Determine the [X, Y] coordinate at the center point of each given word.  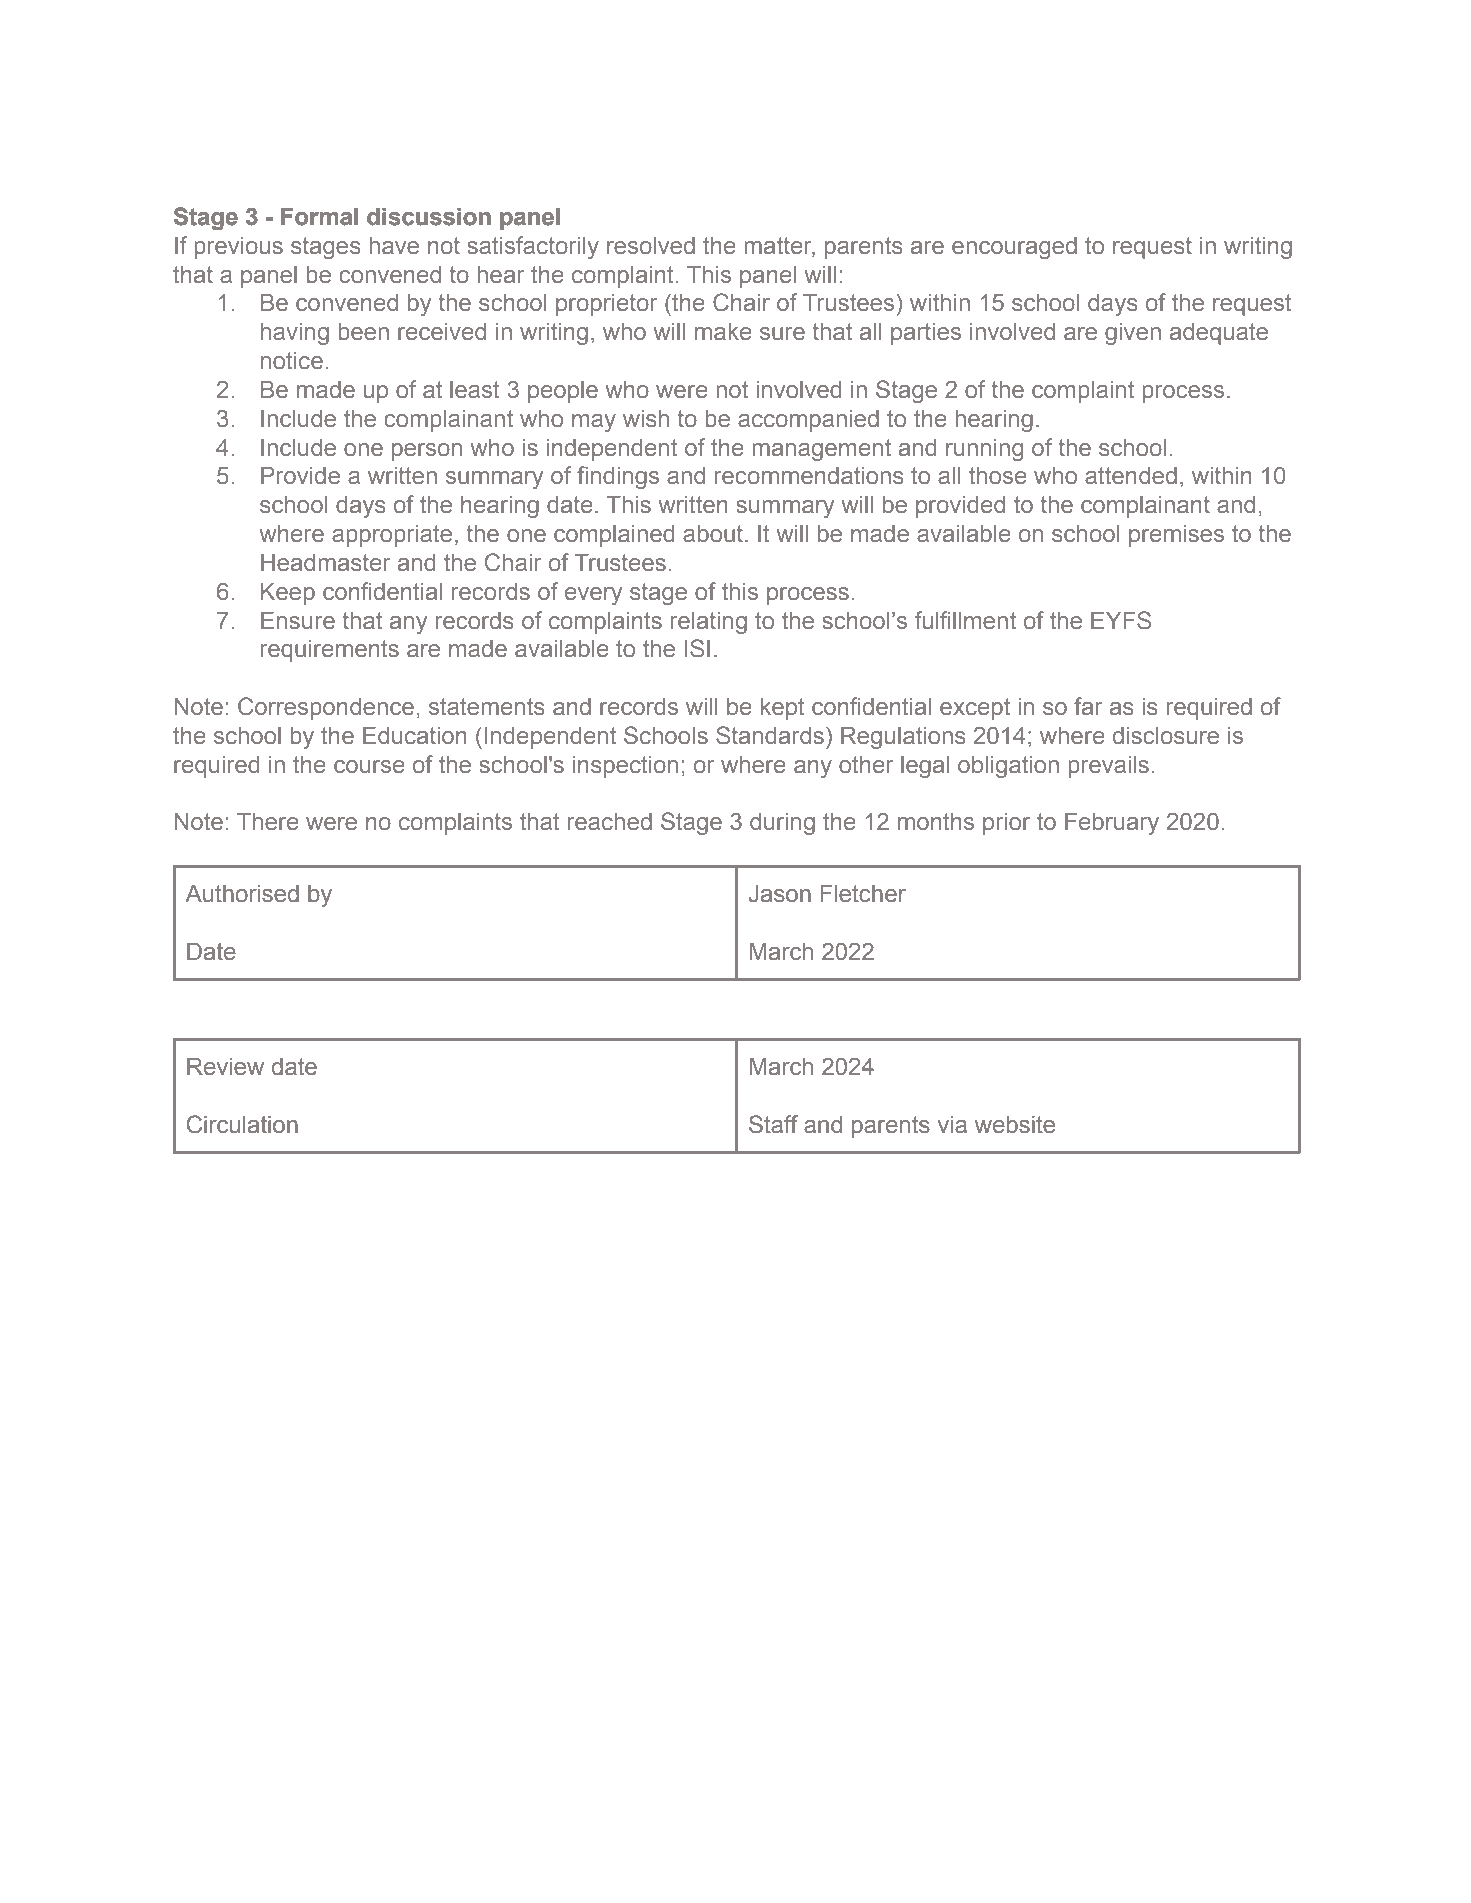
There [268, 822]
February [1112, 824]
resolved [651, 246]
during [782, 824]
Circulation [242, 1124]
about [713, 534]
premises [1176, 536]
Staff [773, 1124]
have [394, 246]
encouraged [1014, 248]
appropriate [392, 536]
